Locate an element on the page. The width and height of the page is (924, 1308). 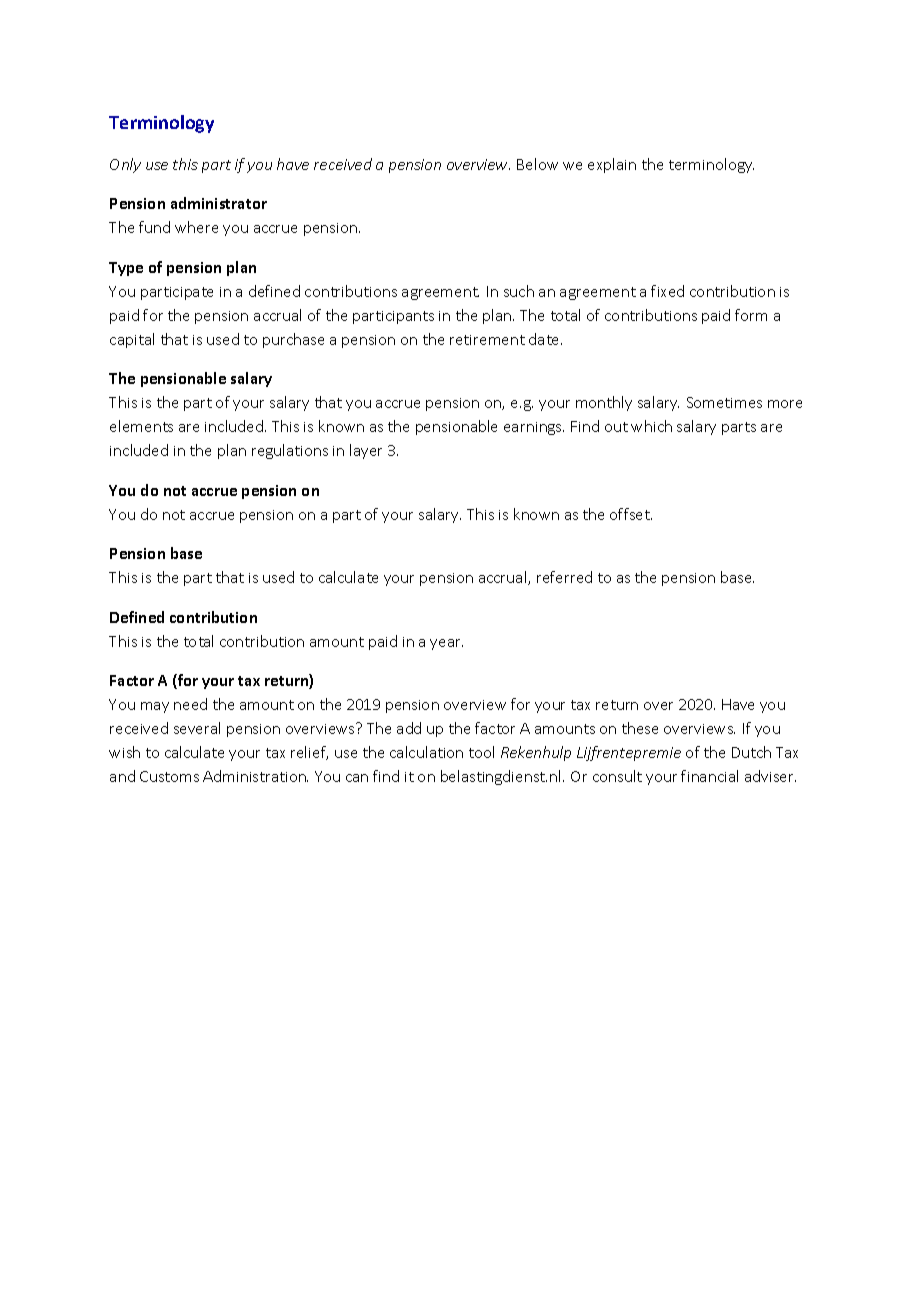
administrator is located at coordinates (219, 203).
